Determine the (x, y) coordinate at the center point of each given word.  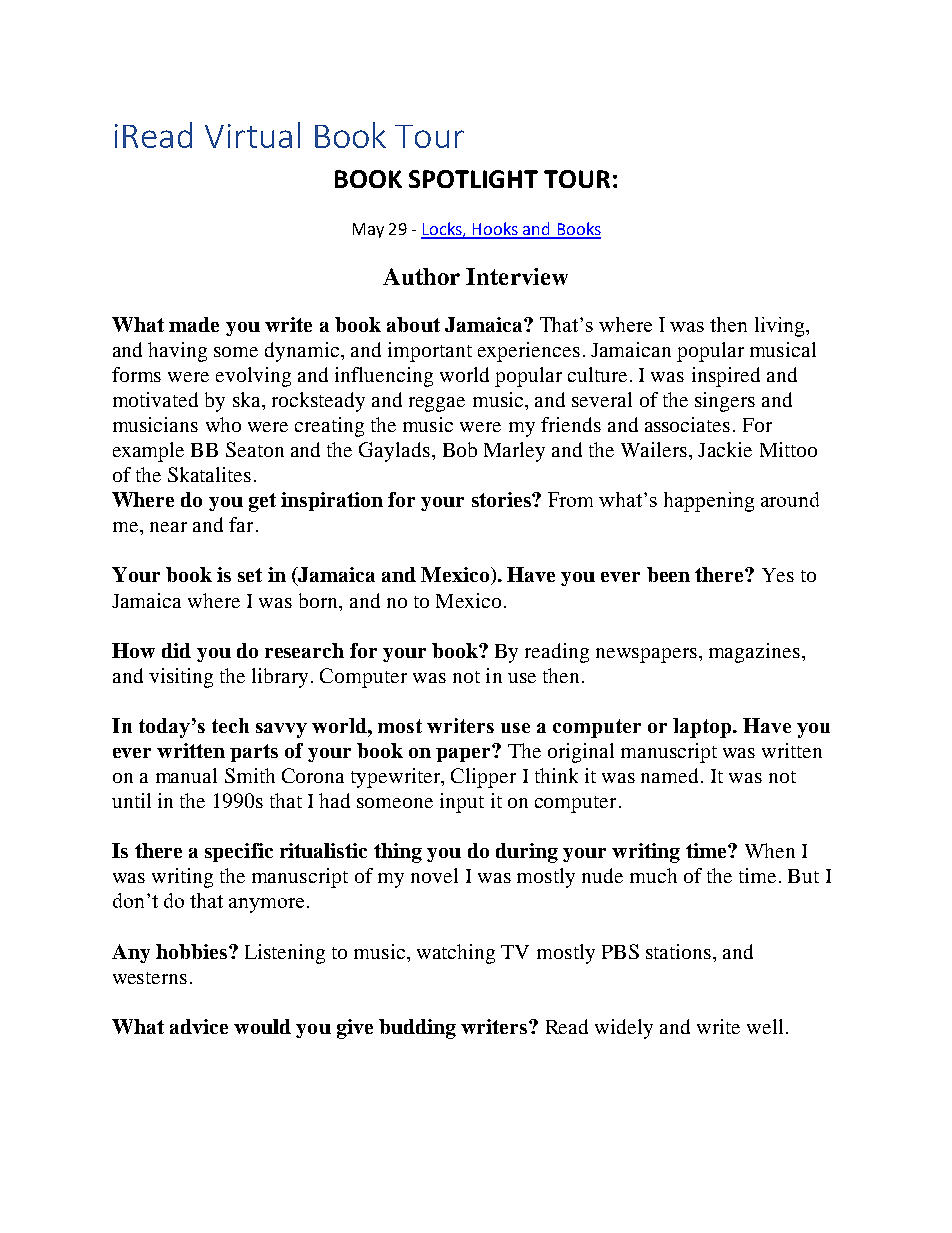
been (668, 574)
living (781, 327)
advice (199, 1026)
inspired (726, 377)
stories (502, 499)
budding (417, 1029)
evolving (253, 377)
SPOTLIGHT (473, 179)
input (462, 803)
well (765, 1026)
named (671, 775)
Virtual (252, 135)
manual (186, 775)
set (250, 575)
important (430, 352)
